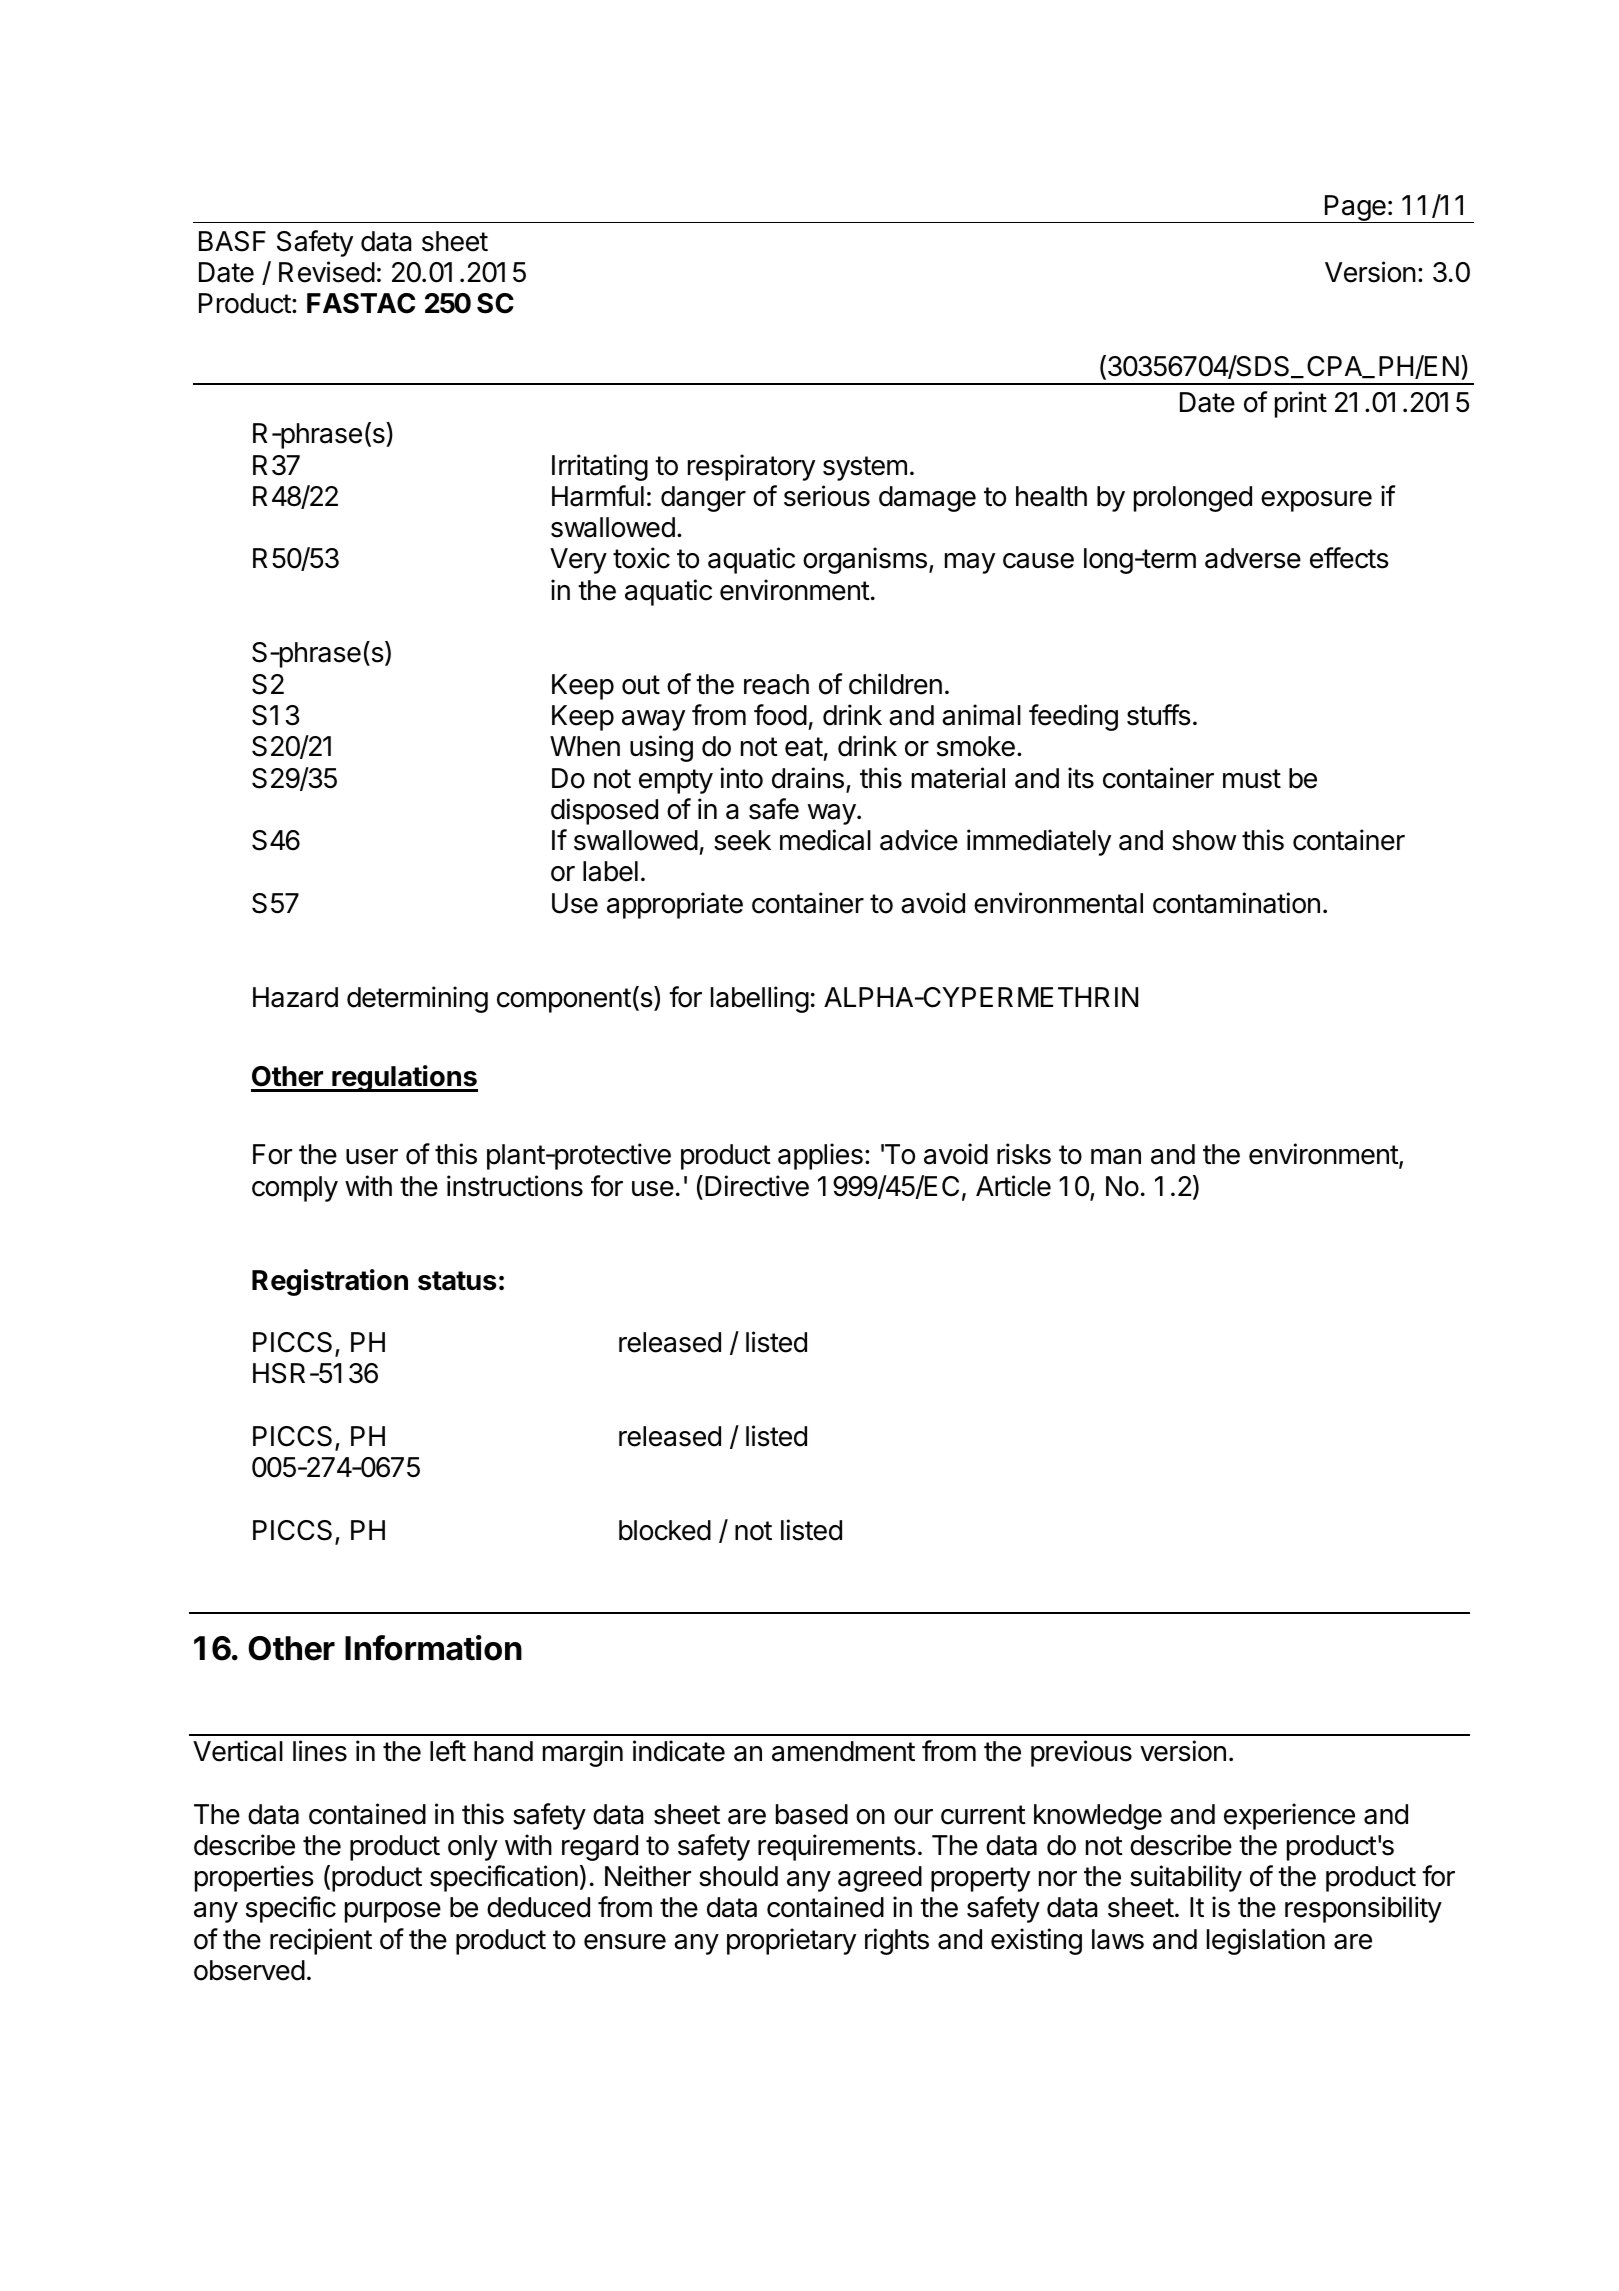 Image resolution: width=1619 pixels, height=2291 pixels. What do you see at coordinates (1081, 1753) in the page?
I see `previous` at bounding box center [1081, 1753].
